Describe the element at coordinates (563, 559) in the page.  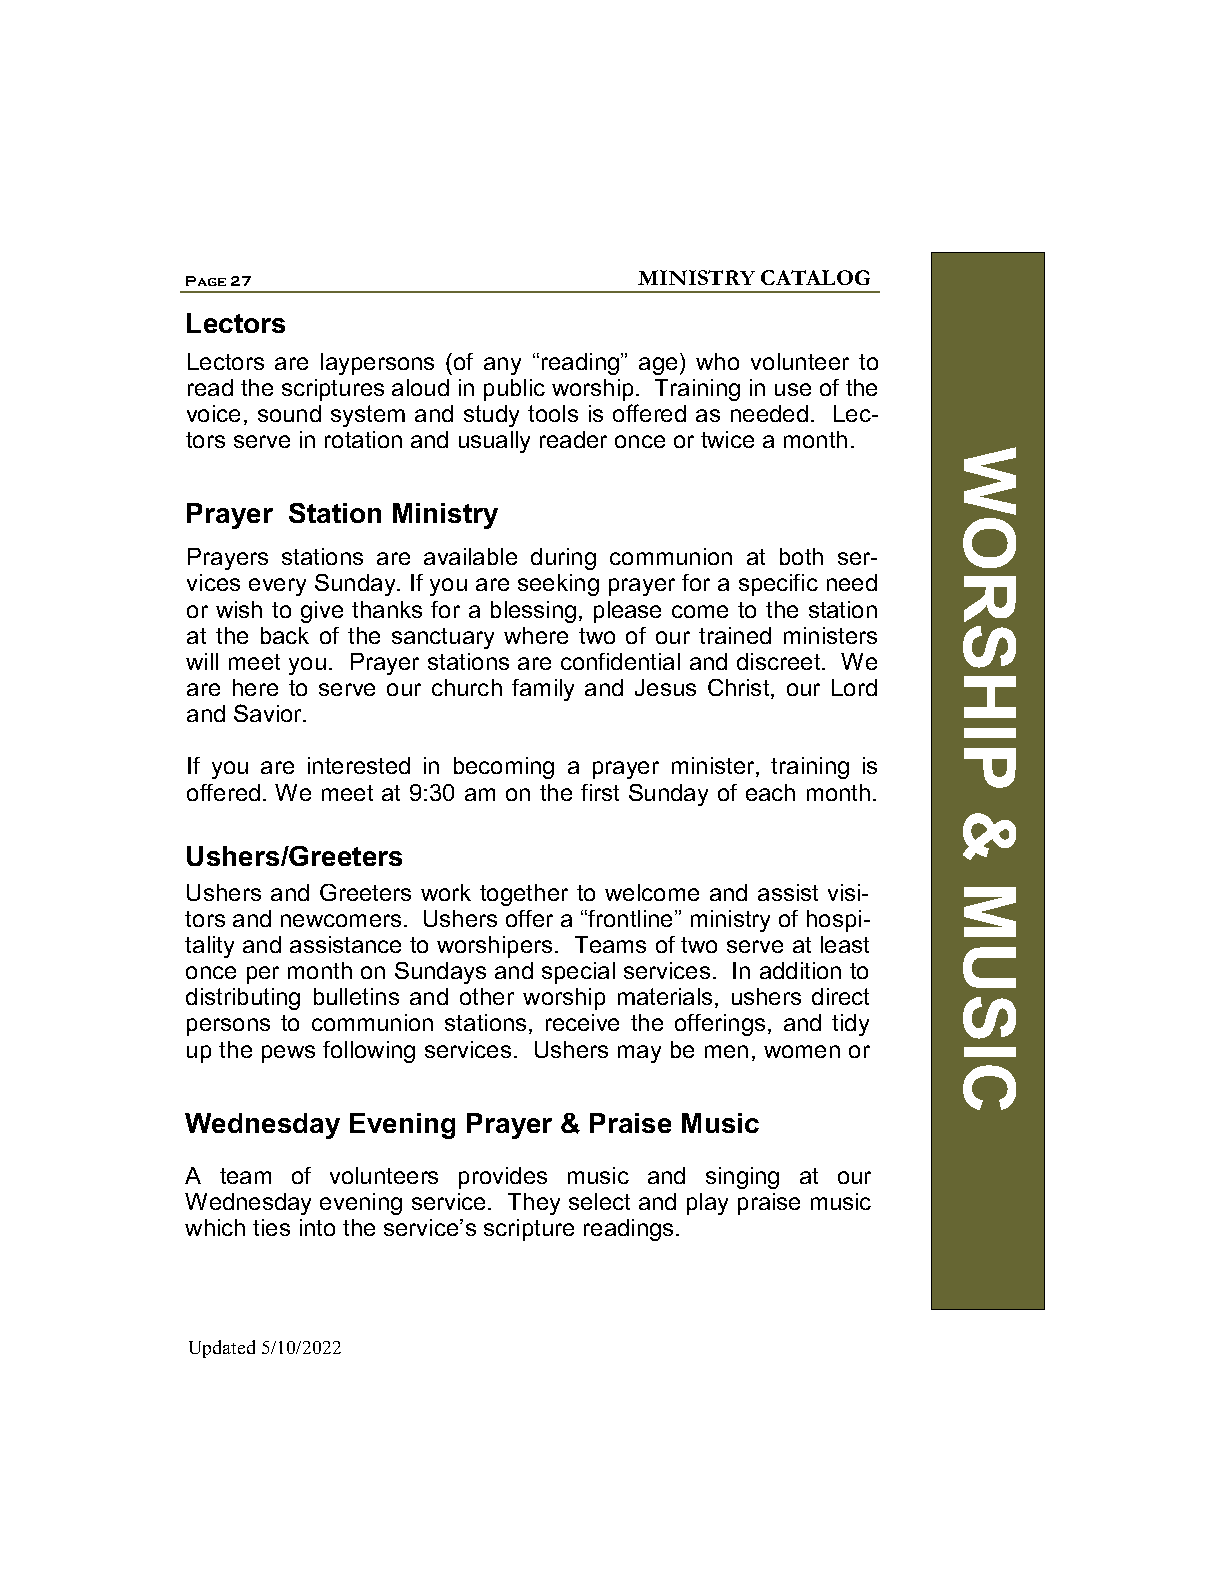
I see `during` at that location.
